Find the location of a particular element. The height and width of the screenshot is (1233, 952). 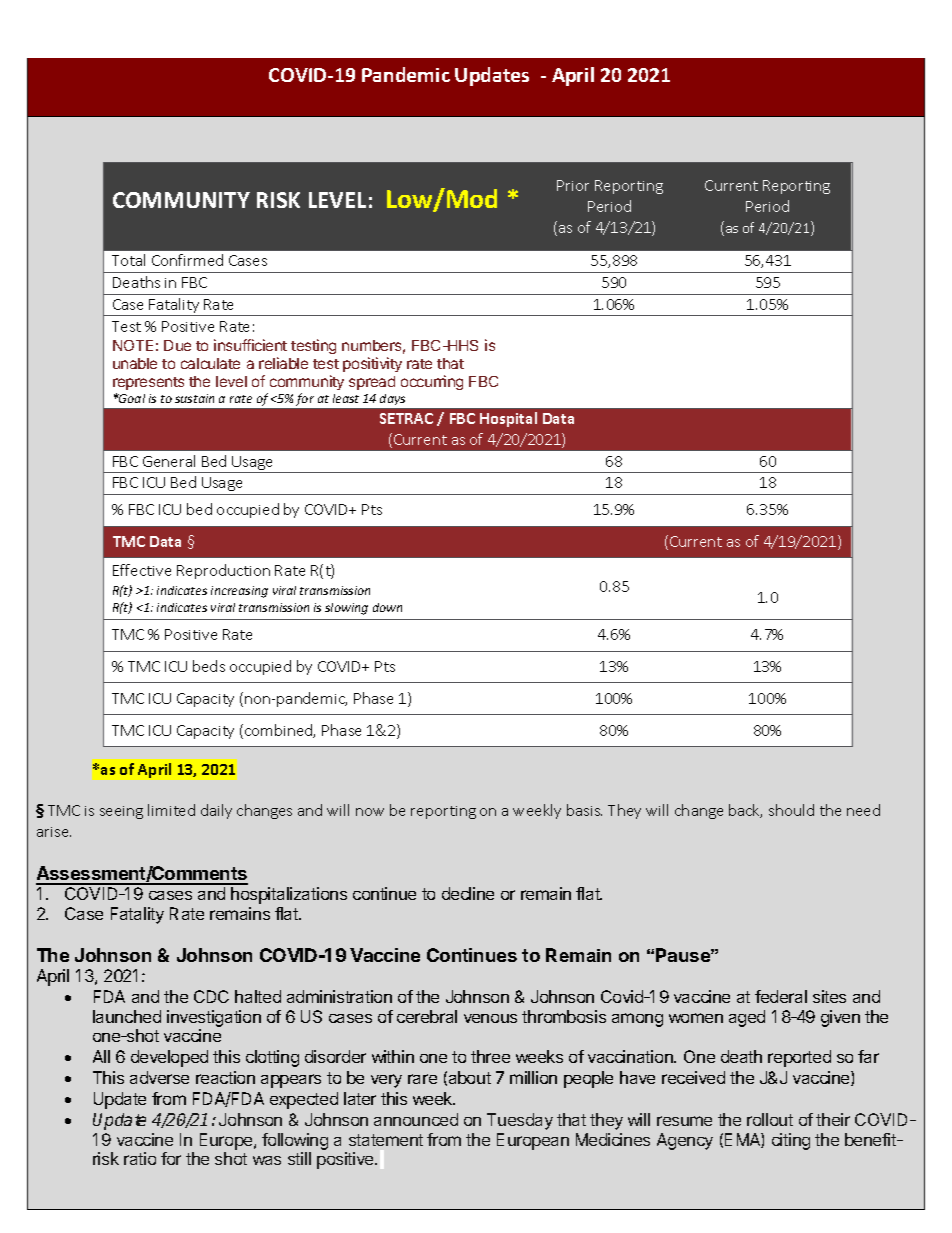

occurring is located at coordinates (432, 382).
